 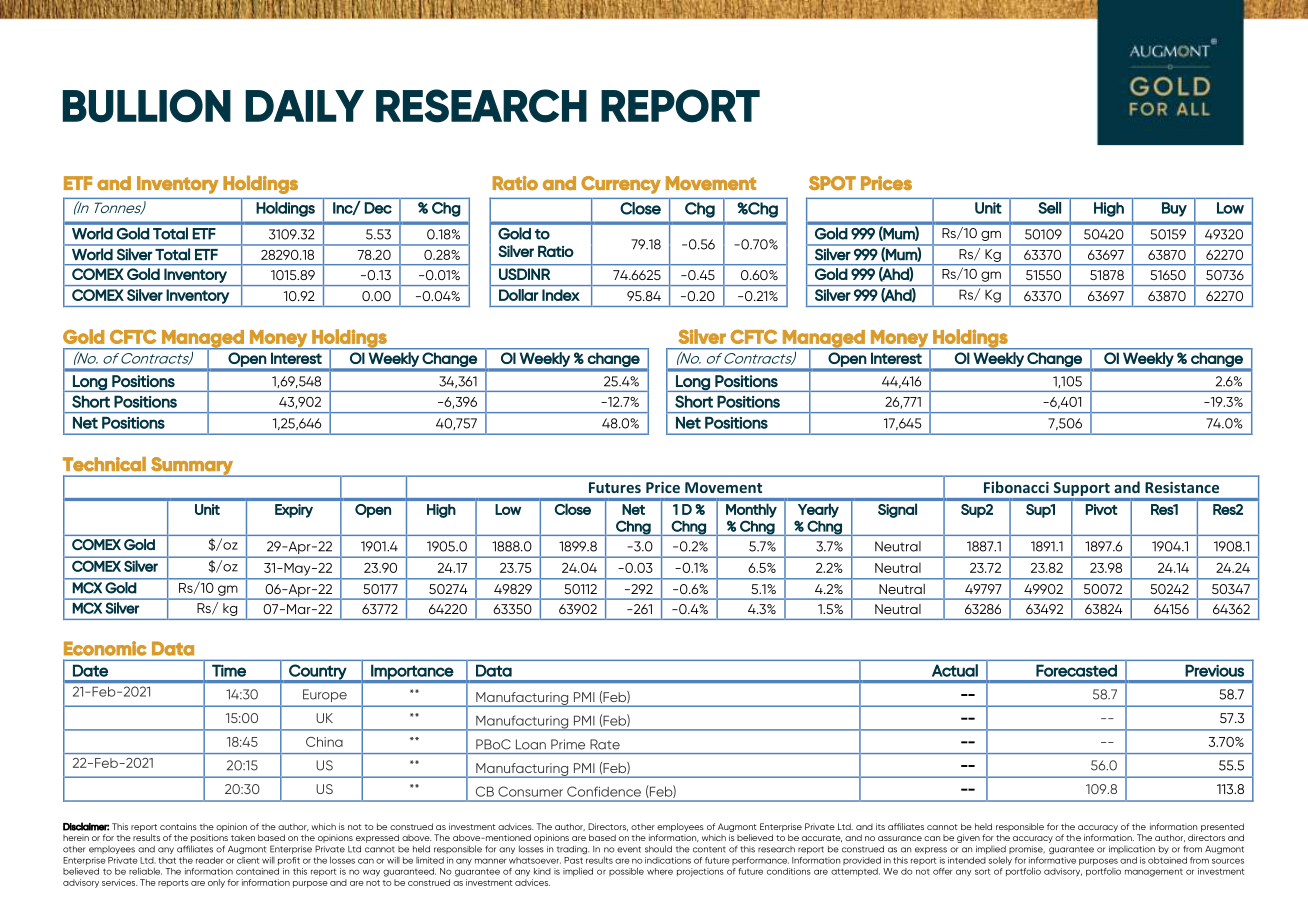 I want to click on Currency, so click(x=621, y=185).
